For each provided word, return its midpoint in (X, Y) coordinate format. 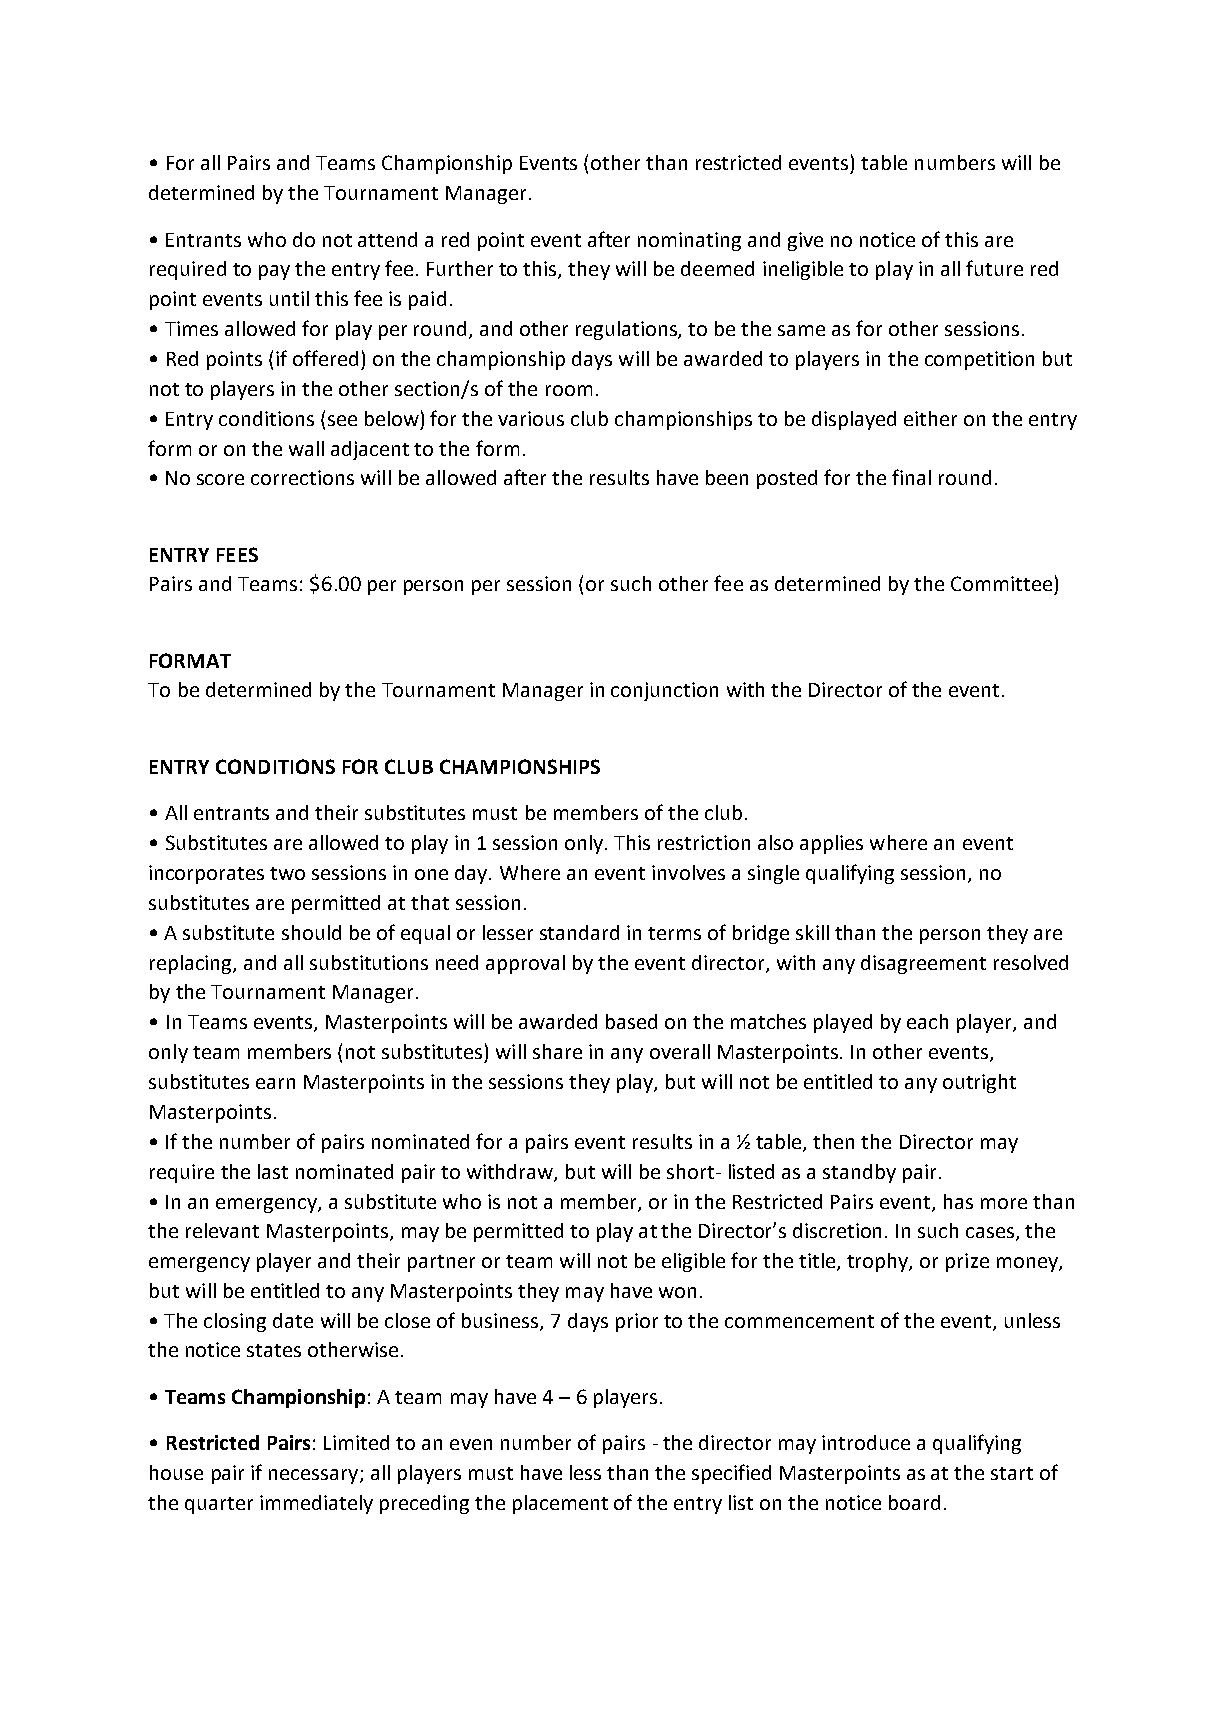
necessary (315, 1476)
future (994, 268)
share (557, 1051)
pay (274, 272)
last (273, 1171)
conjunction (664, 691)
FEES (237, 554)
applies (831, 844)
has (958, 1201)
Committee (1001, 583)
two (287, 873)
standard (579, 932)
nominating (689, 241)
